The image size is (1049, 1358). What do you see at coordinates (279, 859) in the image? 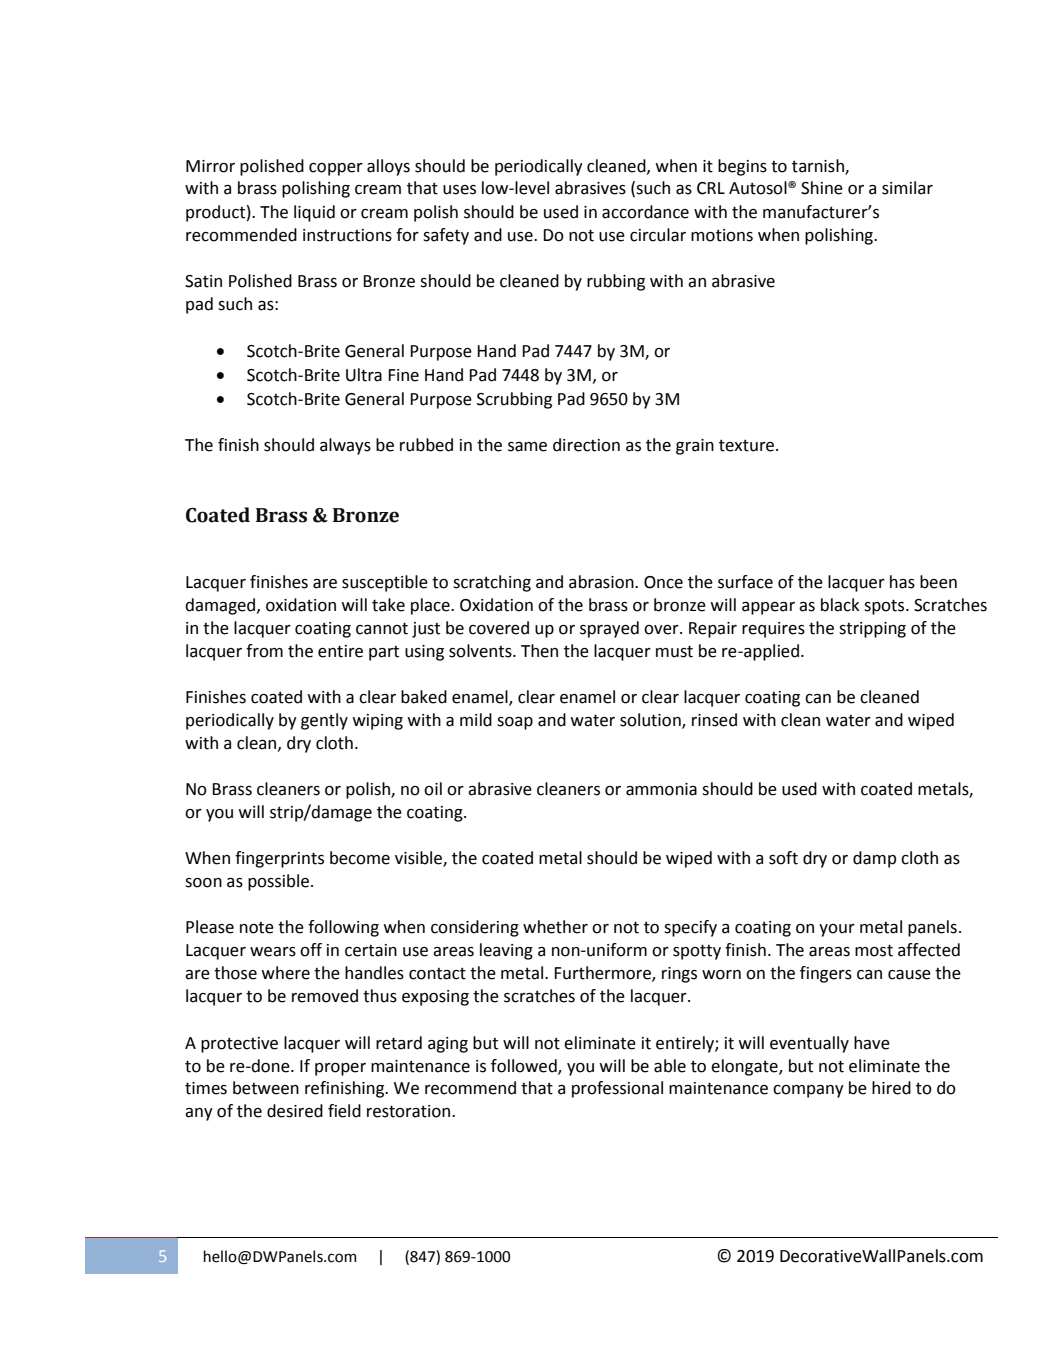
I see `fingerprints` at bounding box center [279, 859].
